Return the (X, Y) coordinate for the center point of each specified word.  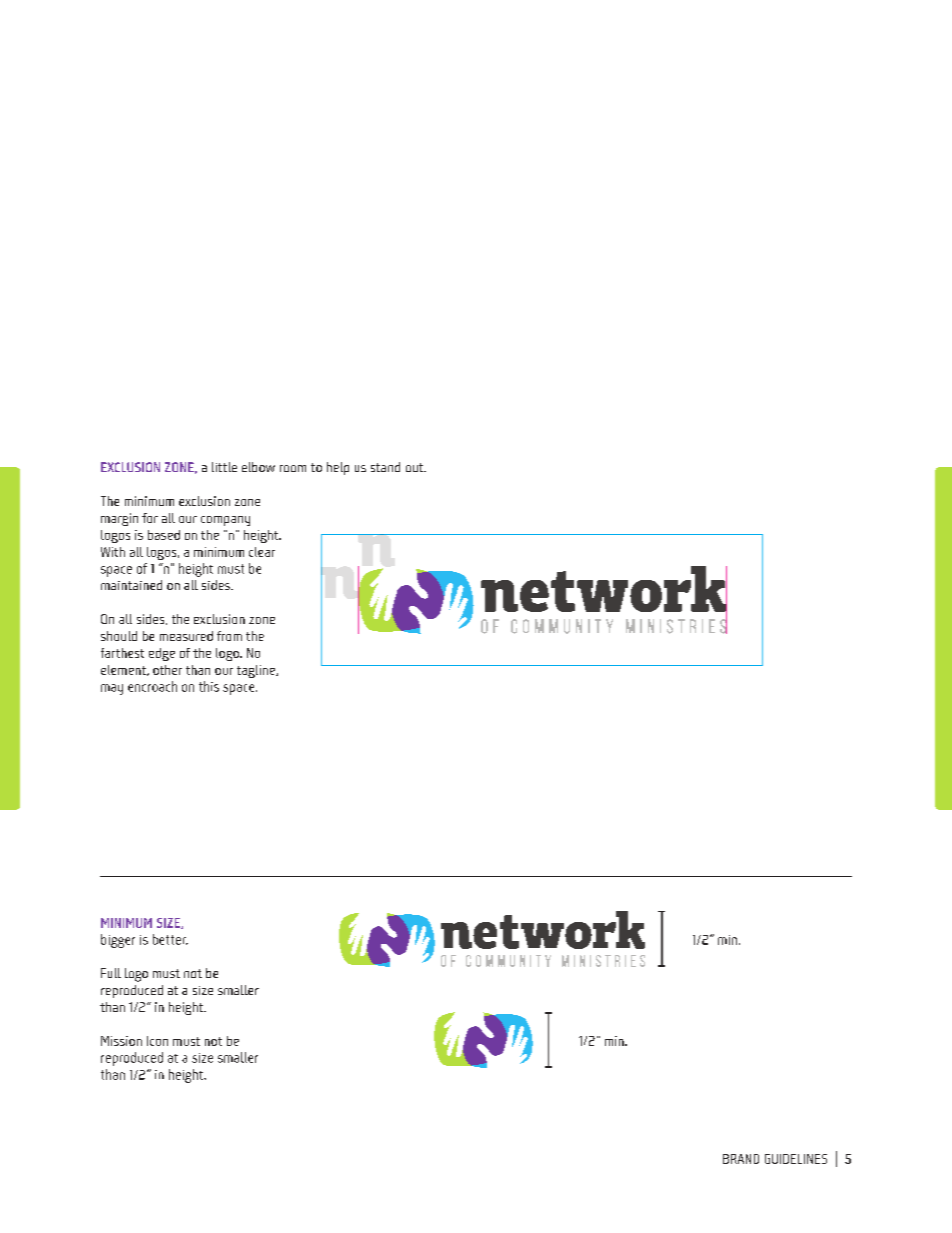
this (209, 686)
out (416, 467)
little (224, 467)
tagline (257, 671)
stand (385, 467)
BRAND (741, 1159)
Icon (157, 1041)
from (229, 636)
